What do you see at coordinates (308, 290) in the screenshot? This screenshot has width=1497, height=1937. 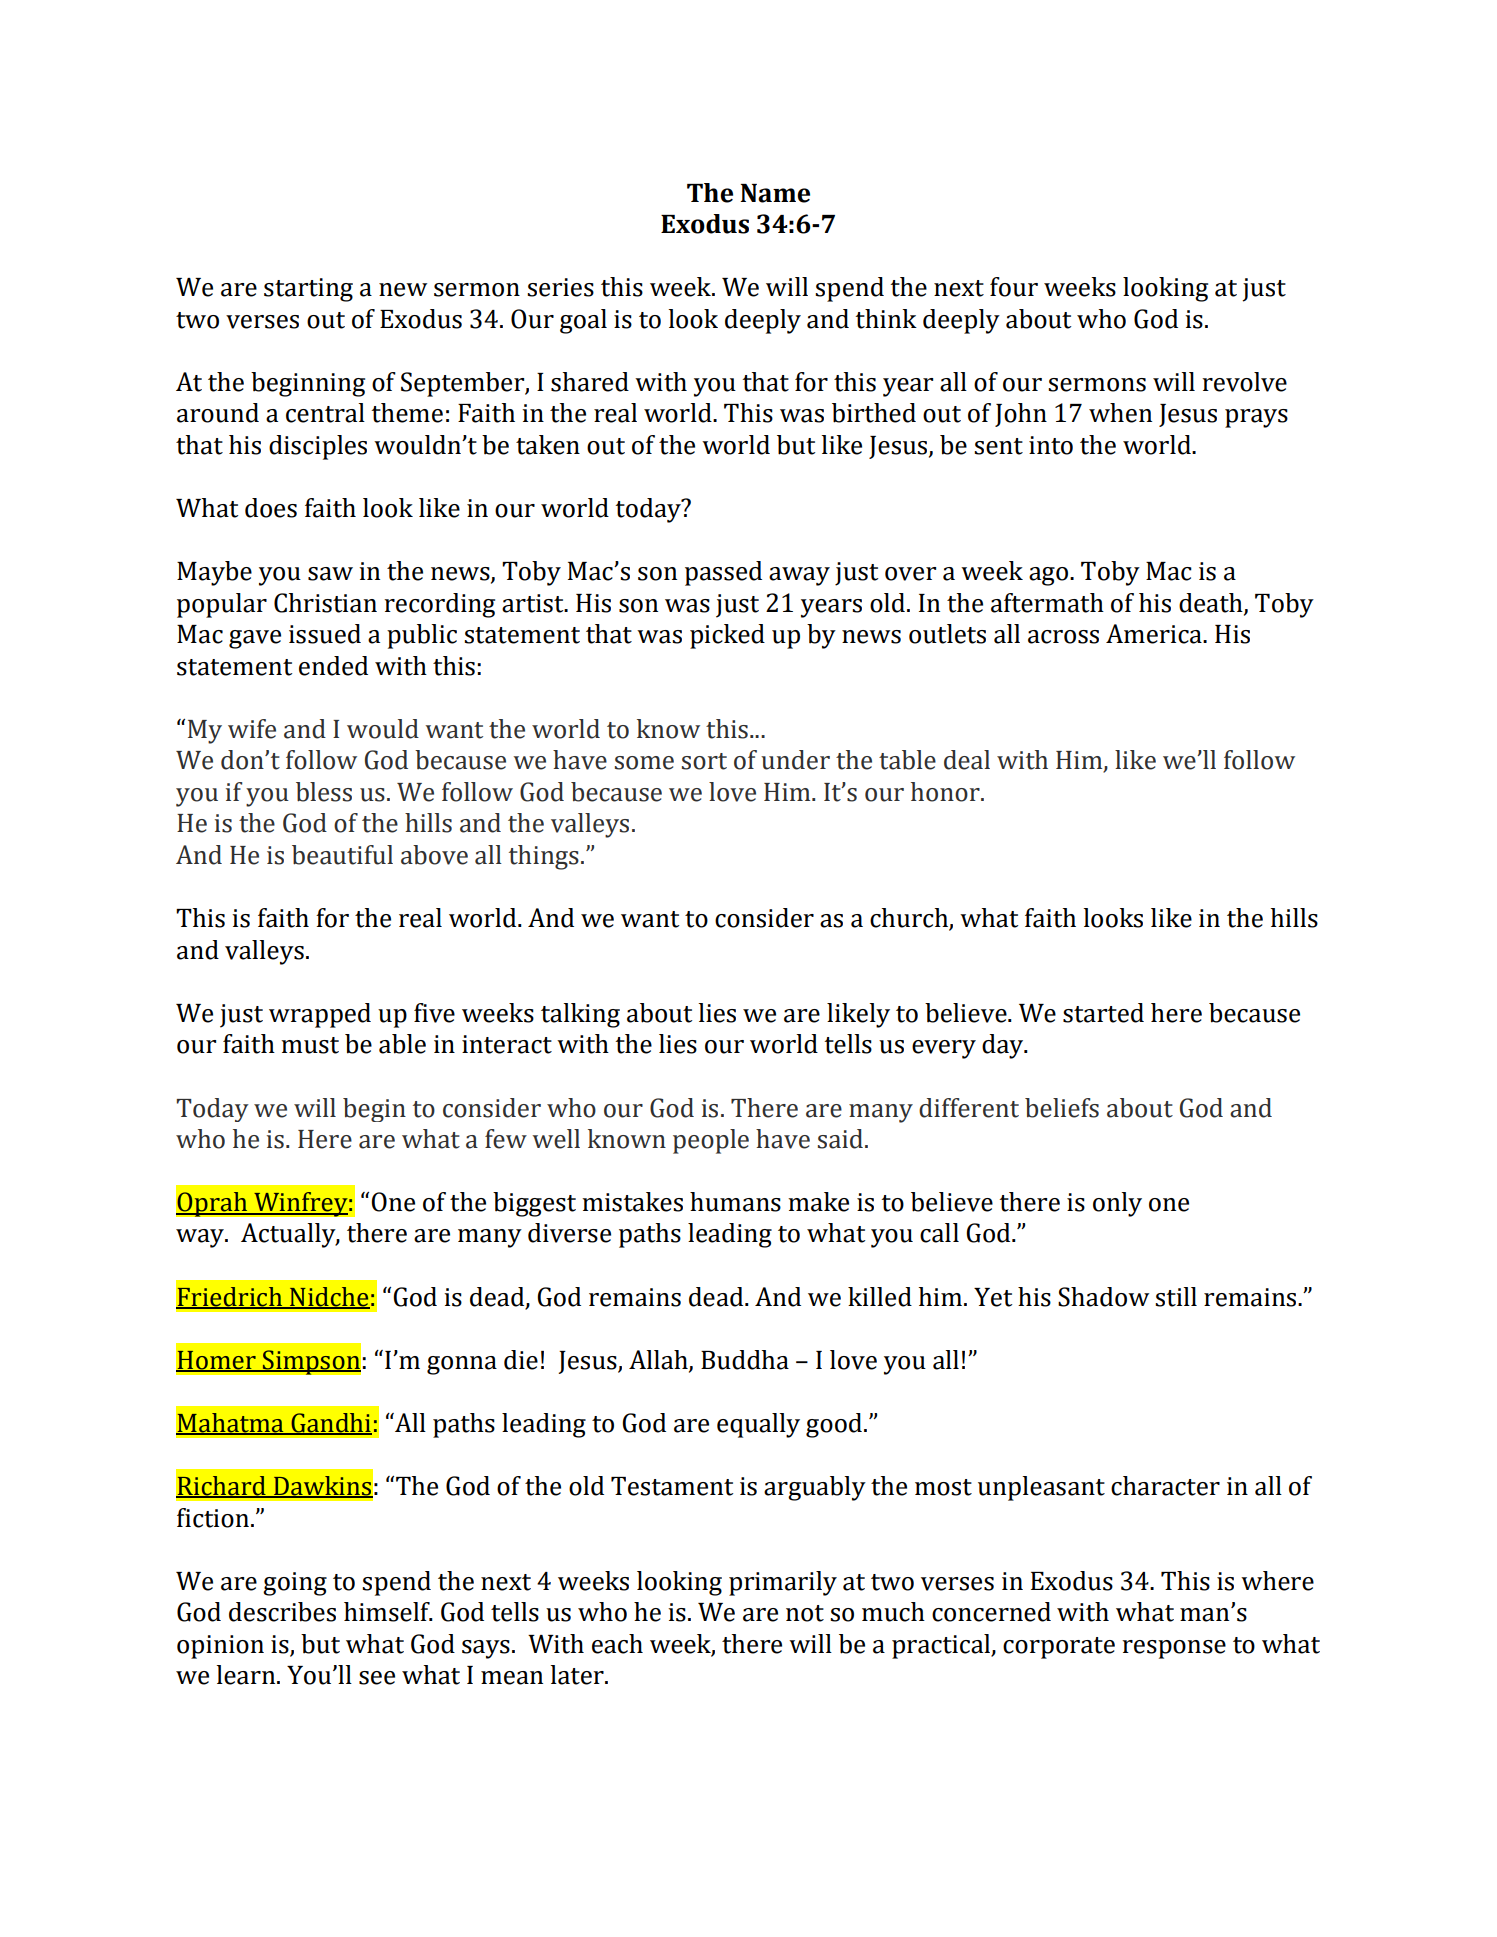 I see `starting` at bounding box center [308, 290].
